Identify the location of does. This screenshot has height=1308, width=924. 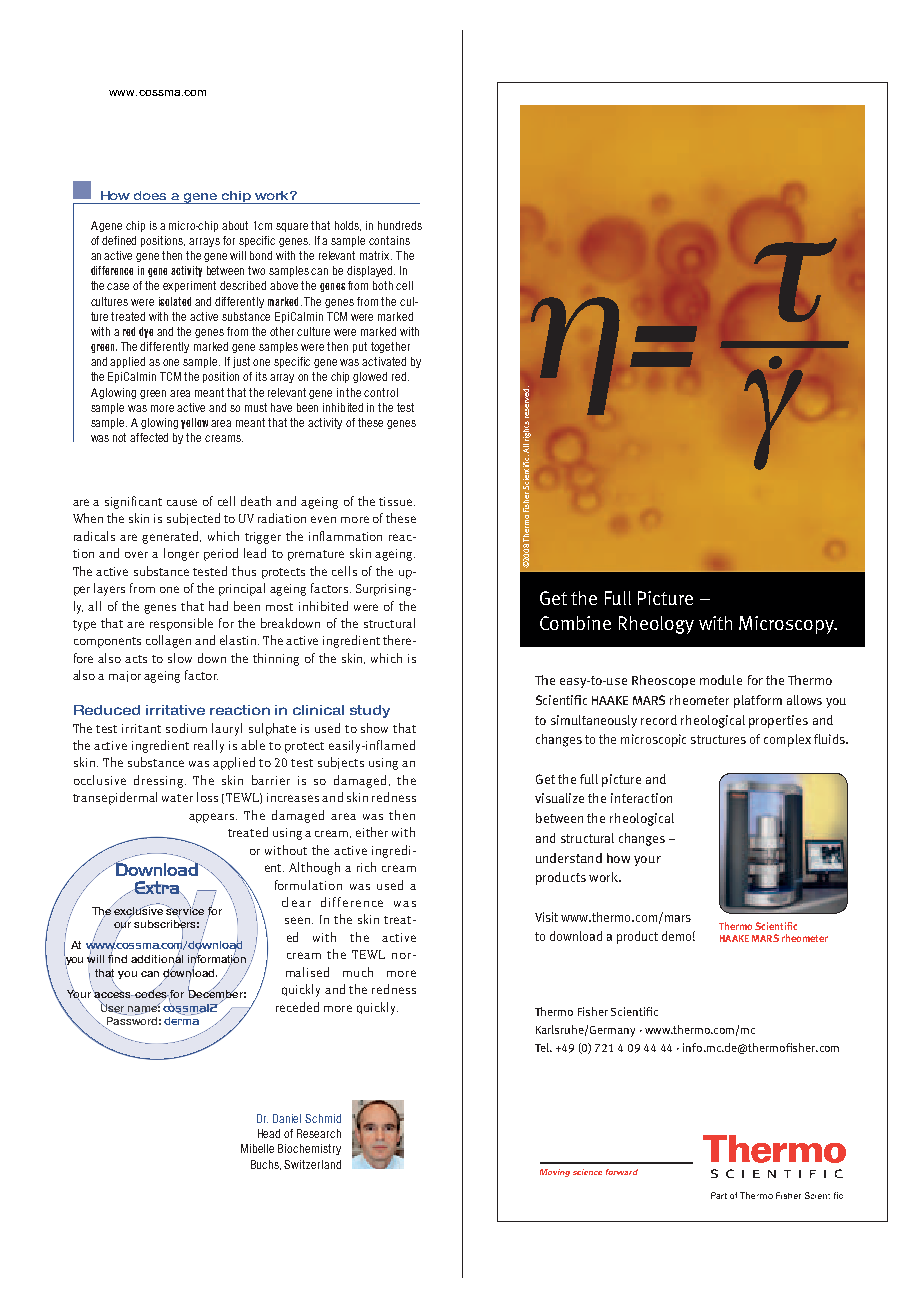
(150, 195).
